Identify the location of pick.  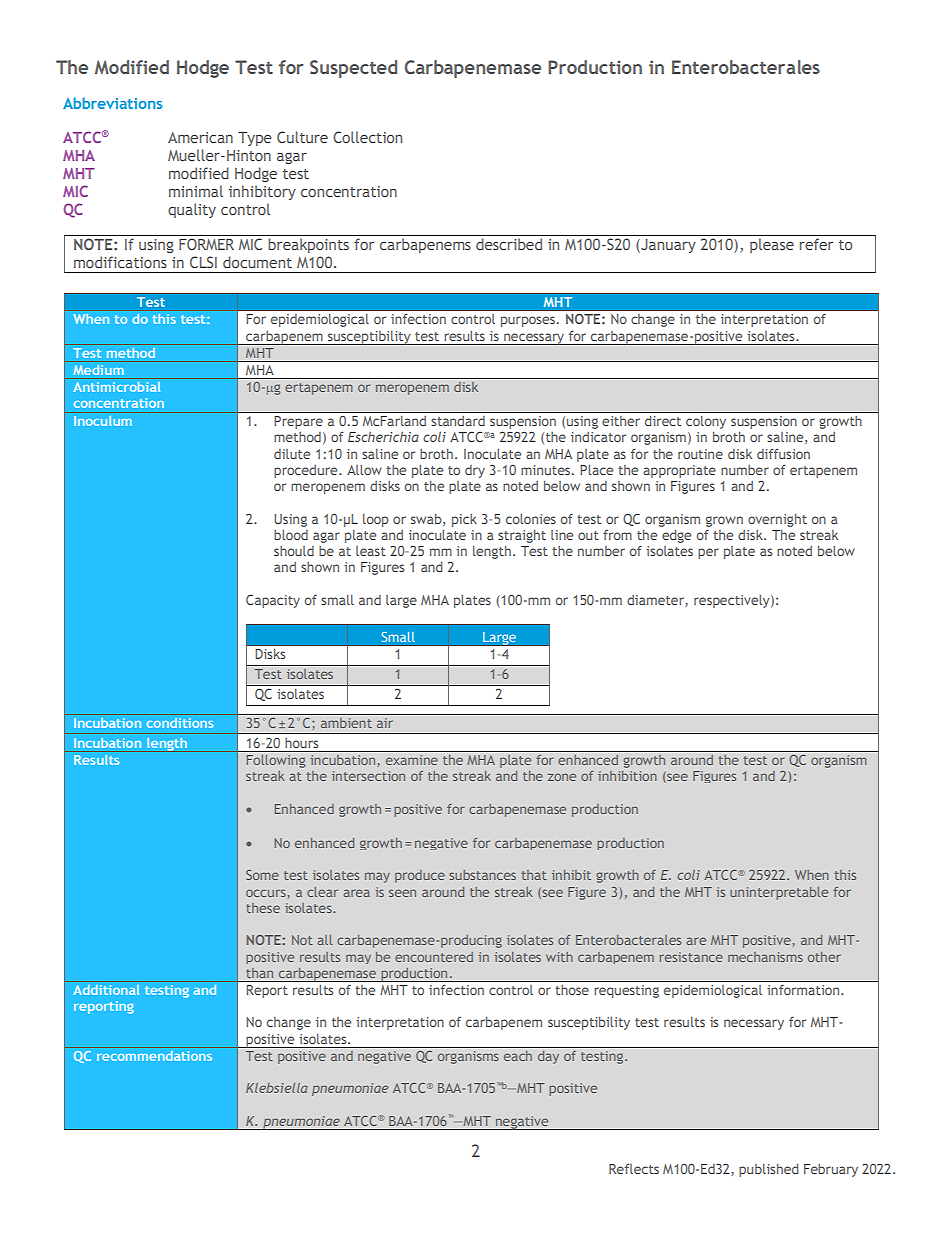
(464, 520).
